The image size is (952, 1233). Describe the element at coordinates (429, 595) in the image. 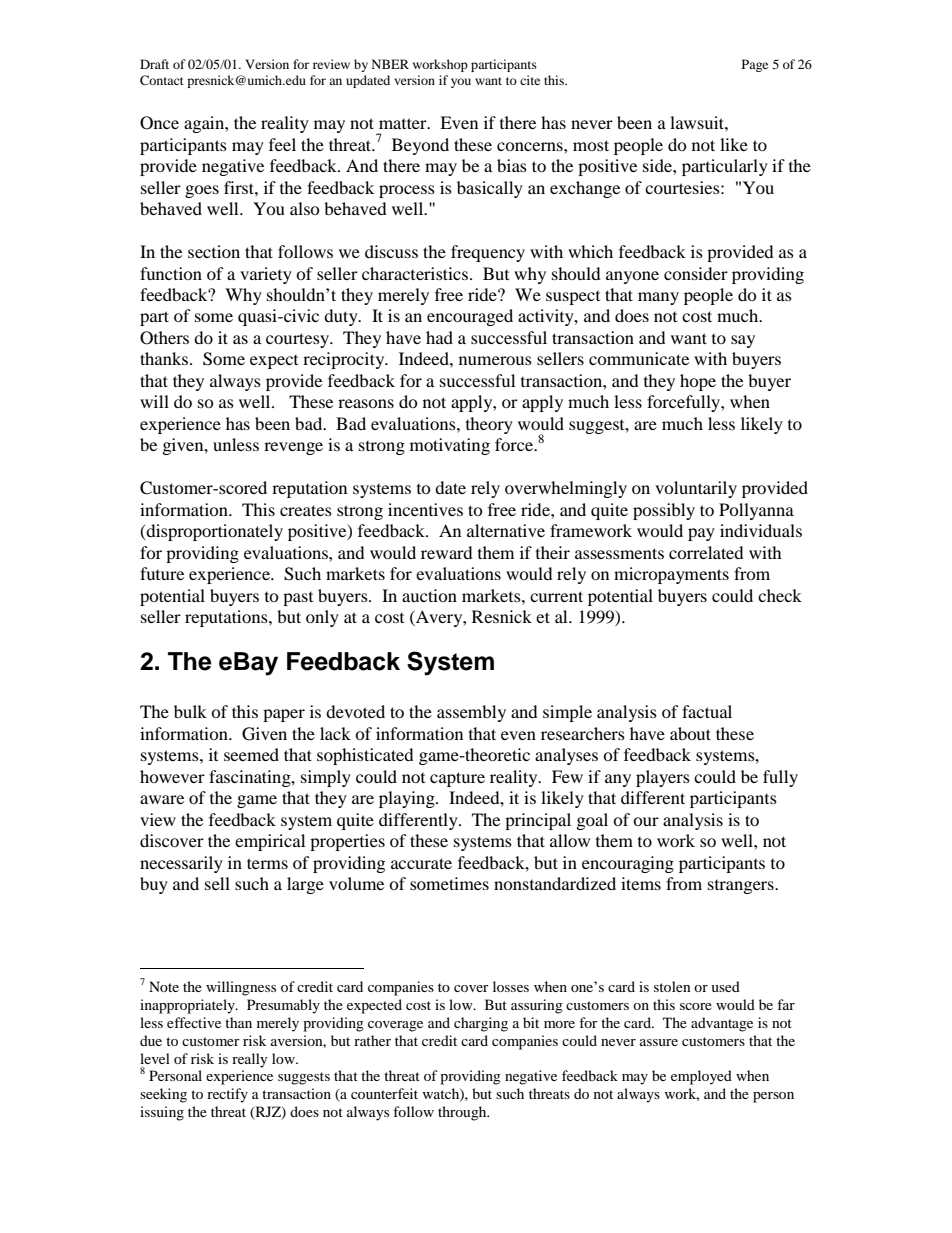

I see `auction` at that location.
